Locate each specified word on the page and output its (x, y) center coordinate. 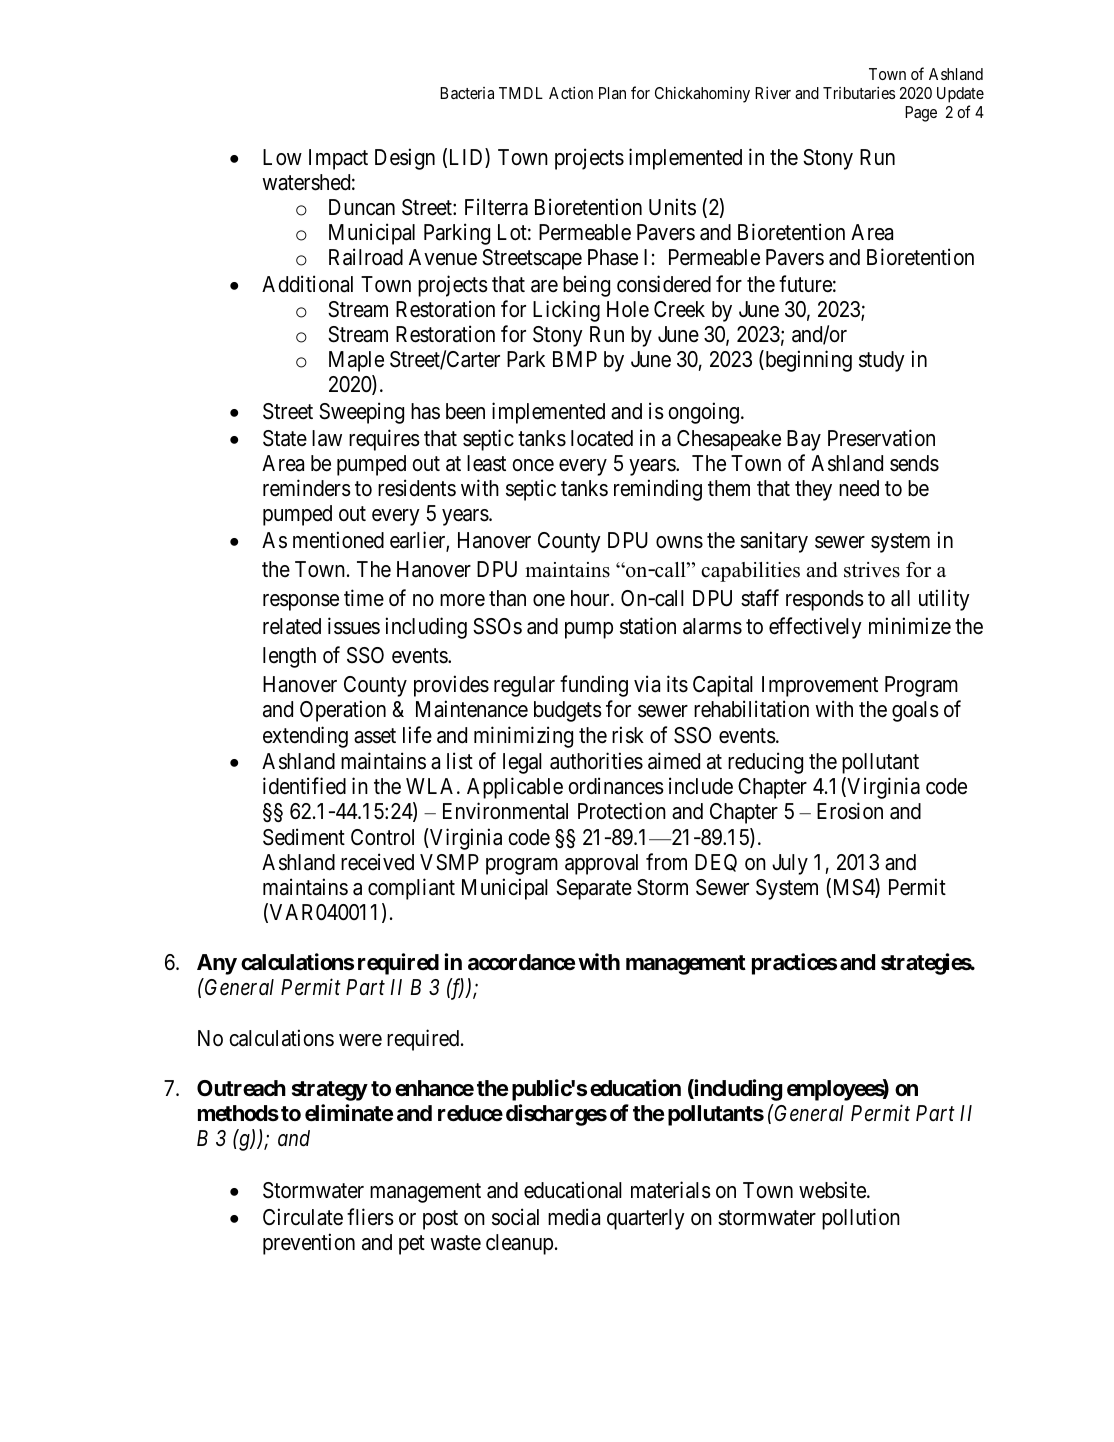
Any (217, 964)
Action (571, 93)
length (289, 657)
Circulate (303, 1217)
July (790, 864)
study (882, 361)
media (574, 1217)
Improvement (820, 686)
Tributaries (859, 93)
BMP (575, 359)
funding (594, 686)
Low (282, 157)
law (327, 438)
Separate (594, 889)
